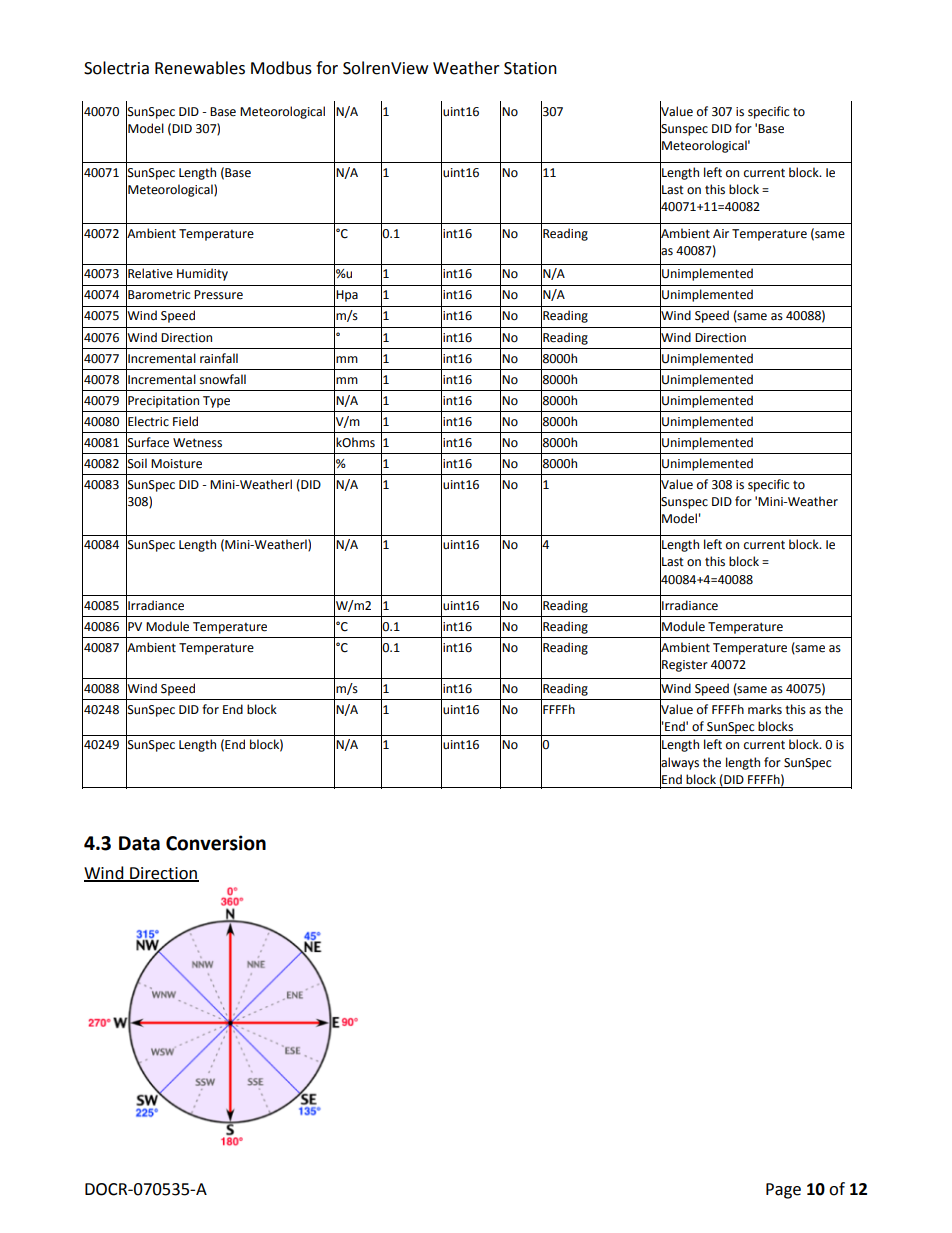 The width and height of the screenshot is (952, 1233). Describe the element at coordinates (176, 464) in the screenshot. I see `Moisture` at that location.
